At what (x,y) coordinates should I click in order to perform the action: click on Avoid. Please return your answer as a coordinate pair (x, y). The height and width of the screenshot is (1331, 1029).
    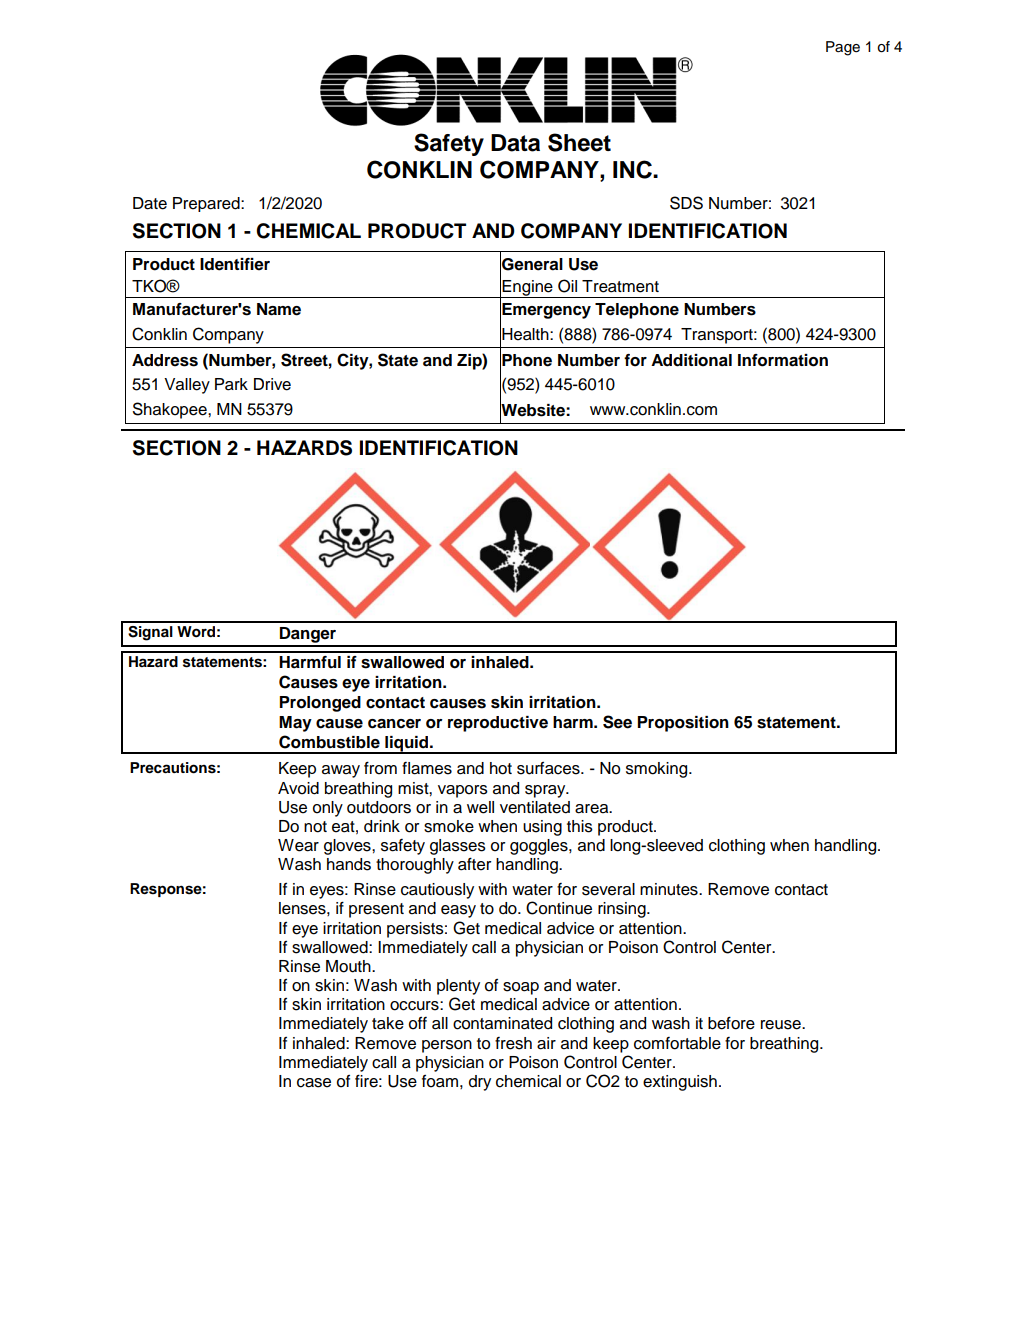
    Looking at the image, I should click on (298, 788).
